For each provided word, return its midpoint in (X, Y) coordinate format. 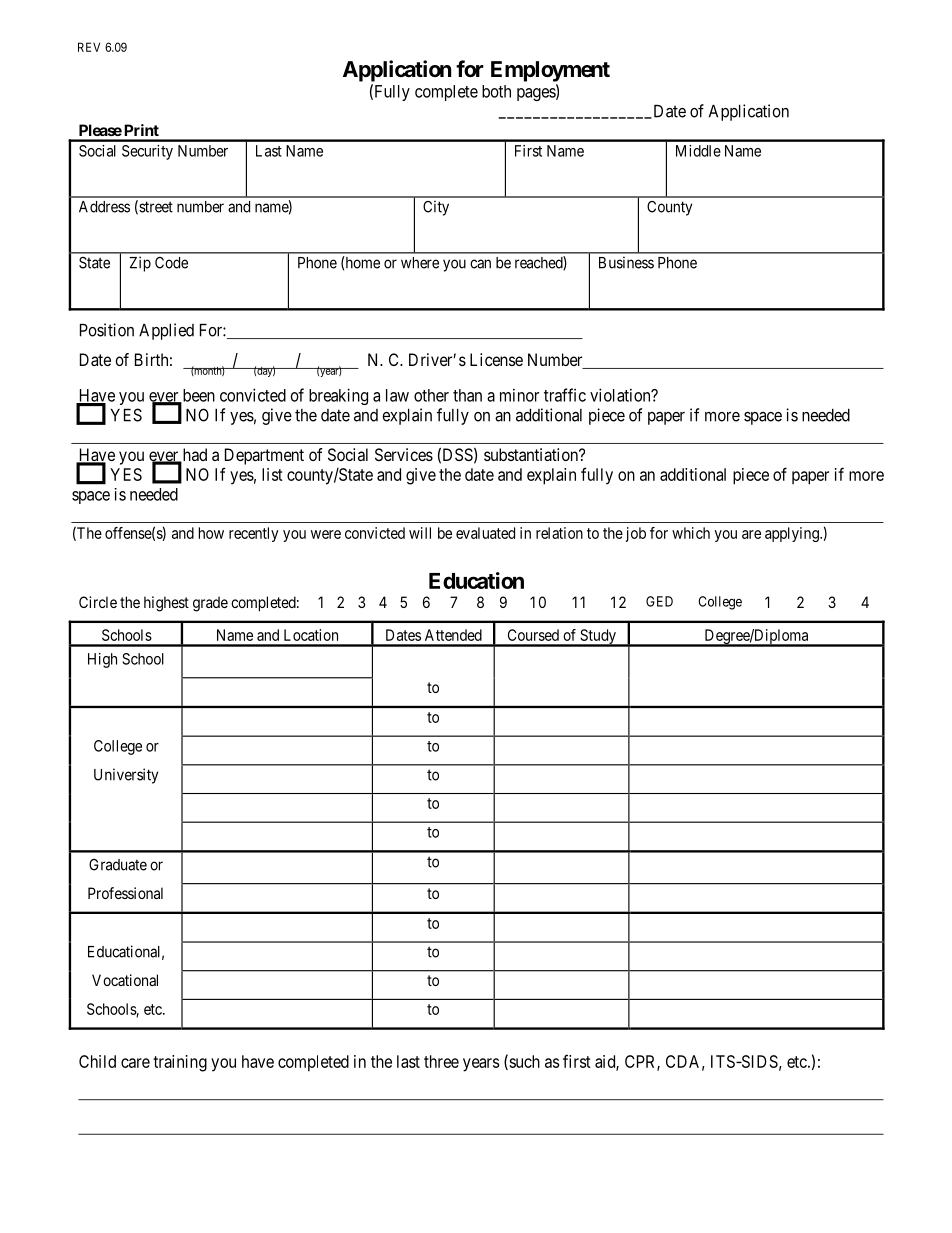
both (496, 91)
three (441, 1061)
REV (89, 47)
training (180, 1063)
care (135, 1063)
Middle (698, 151)
